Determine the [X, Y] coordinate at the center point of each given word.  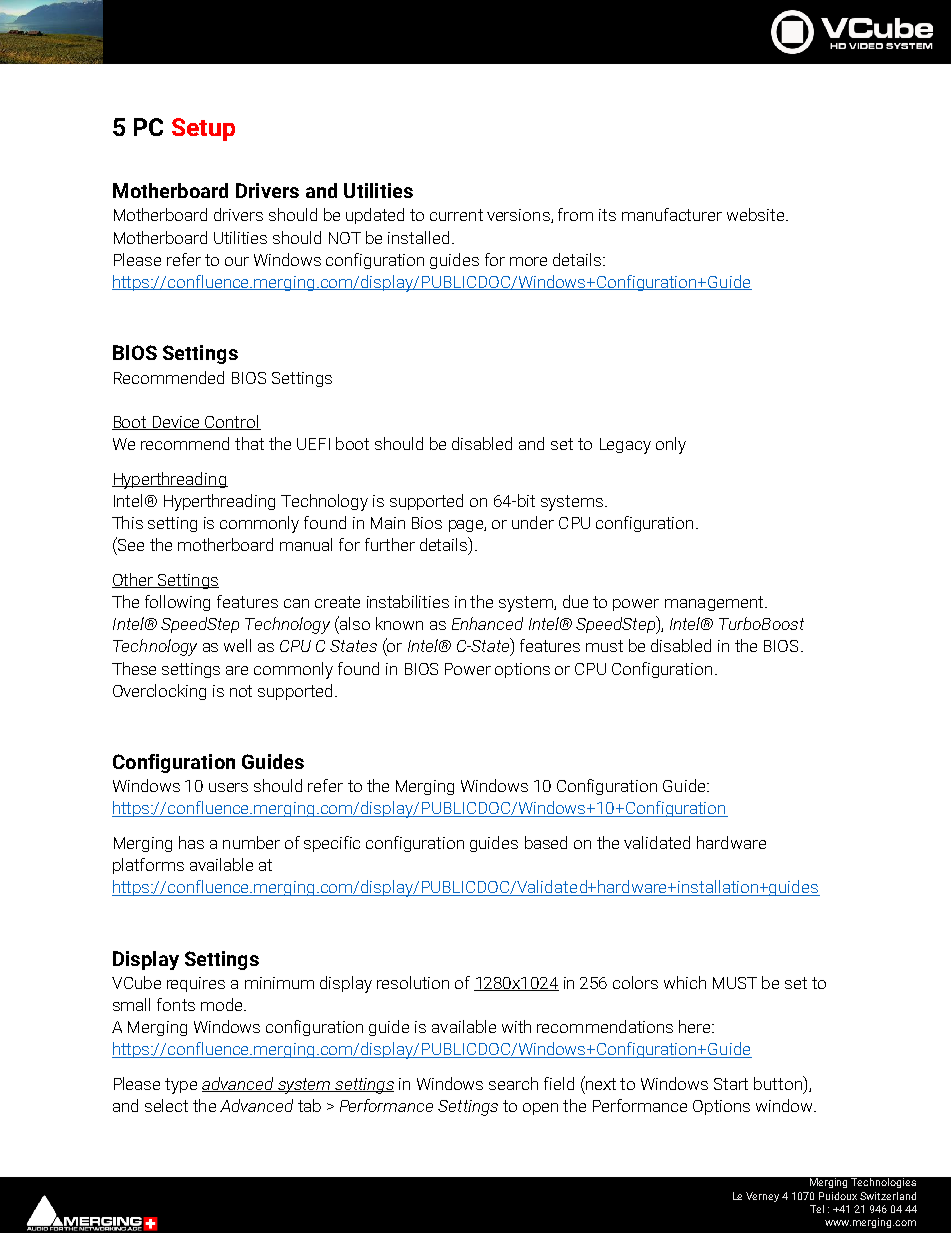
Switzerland [888, 1196]
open [540, 1109]
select [166, 1105]
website [757, 214]
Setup [203, 129]
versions [519, 216]
